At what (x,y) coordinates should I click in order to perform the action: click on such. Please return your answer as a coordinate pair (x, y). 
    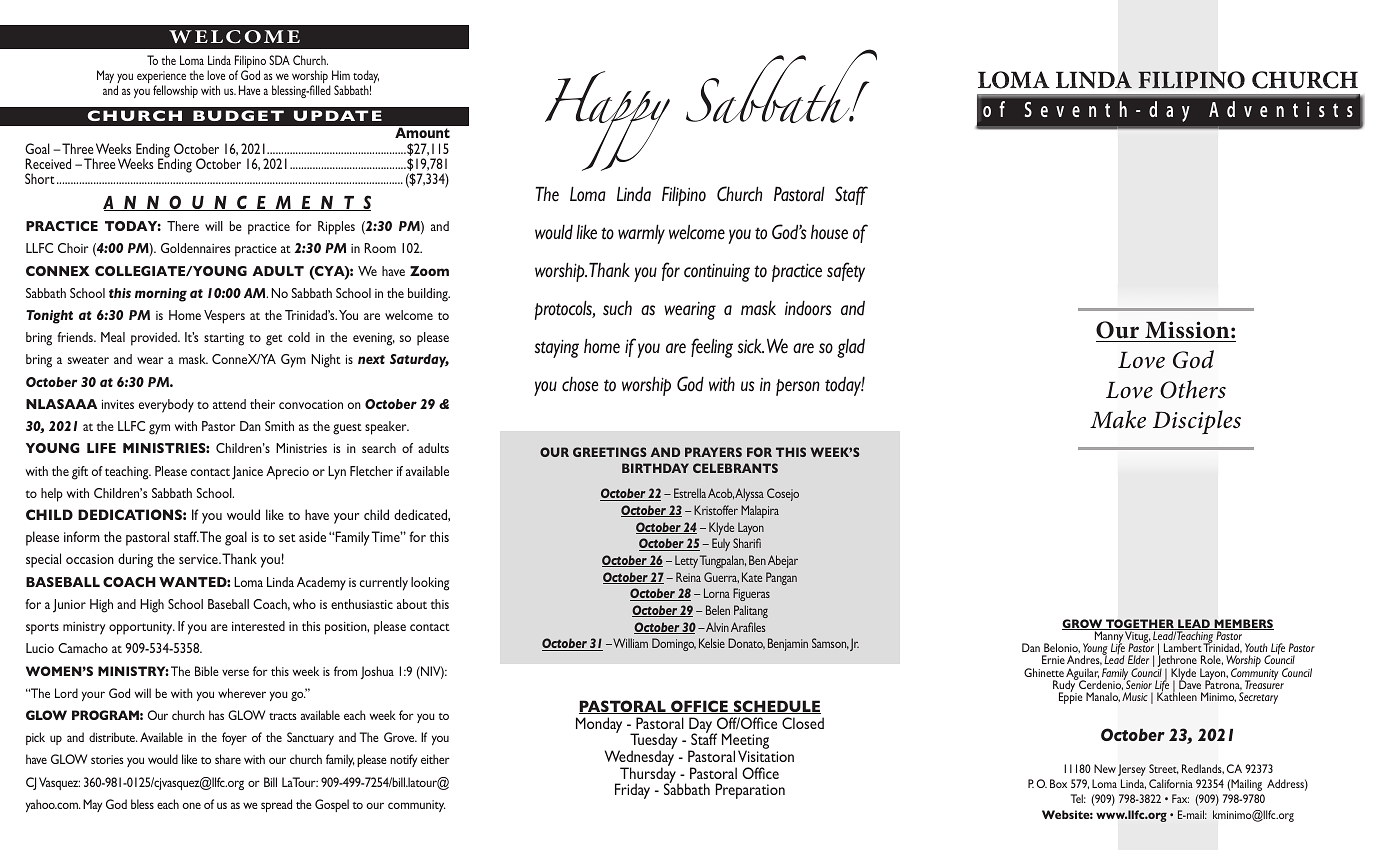
    Looking at the image, I should click on (617, 308).
